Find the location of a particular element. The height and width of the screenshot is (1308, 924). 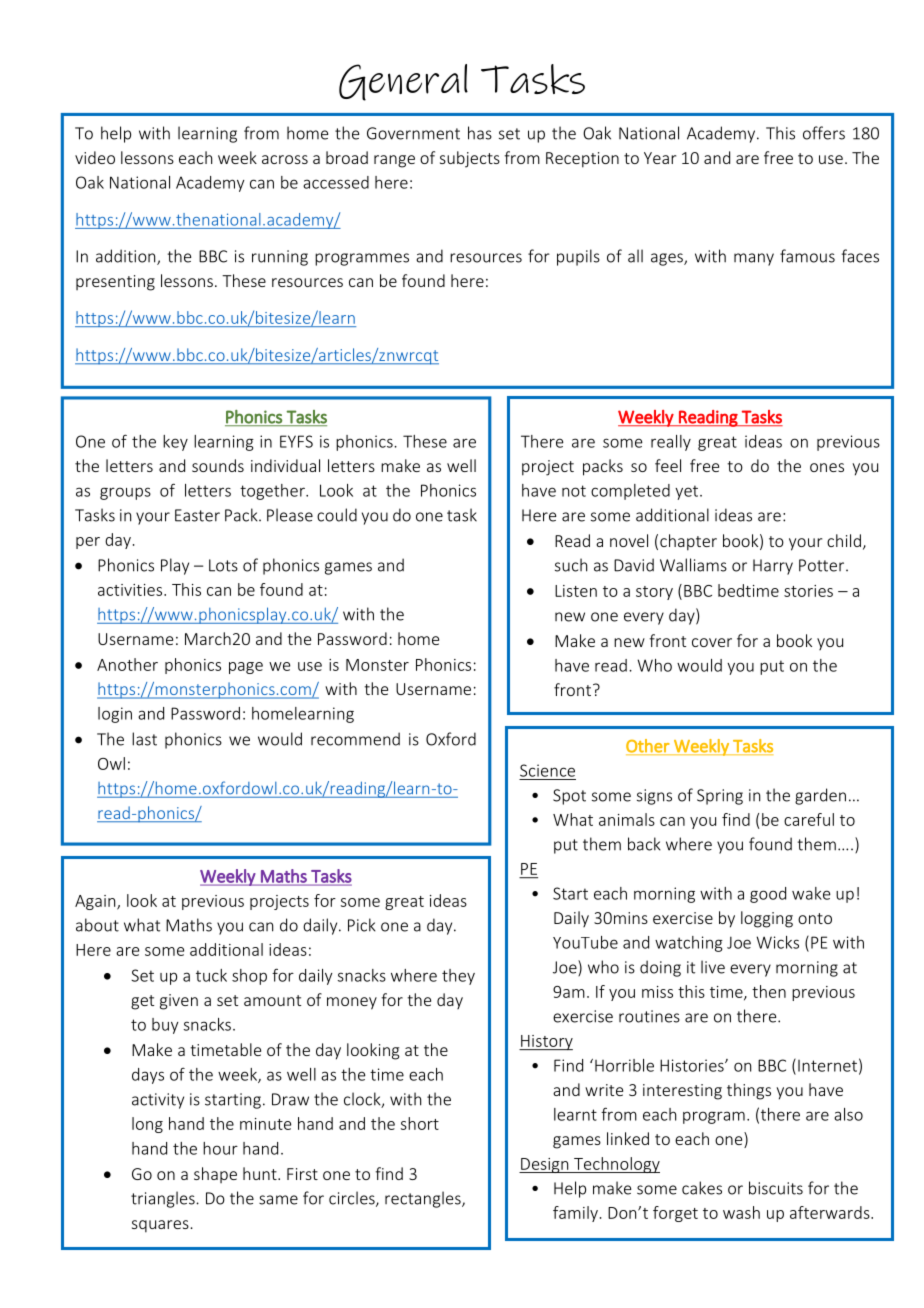

has is located at coordinates (480, 133).
